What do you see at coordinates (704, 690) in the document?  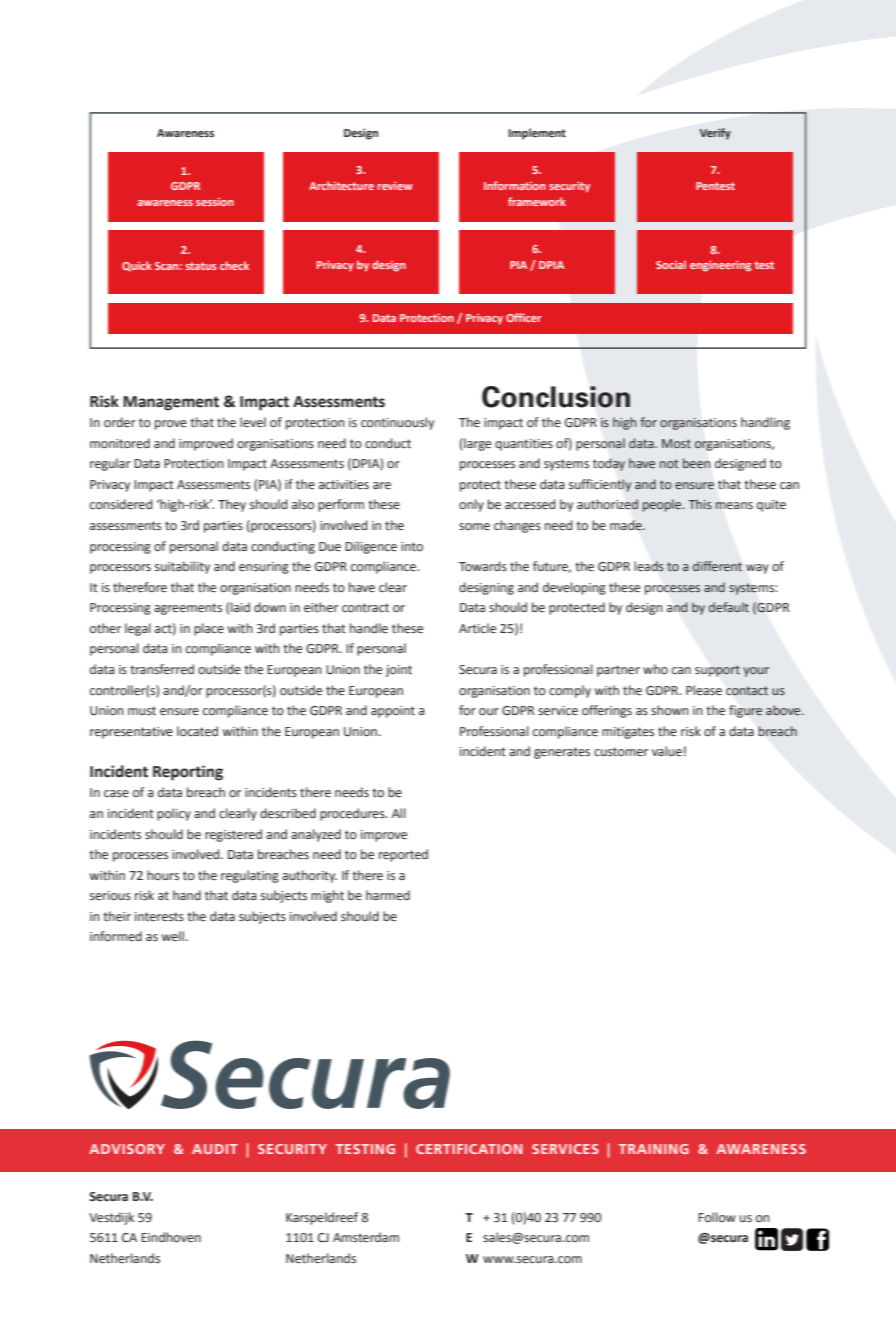 I see `Please` at bounding box center [704, 690].
